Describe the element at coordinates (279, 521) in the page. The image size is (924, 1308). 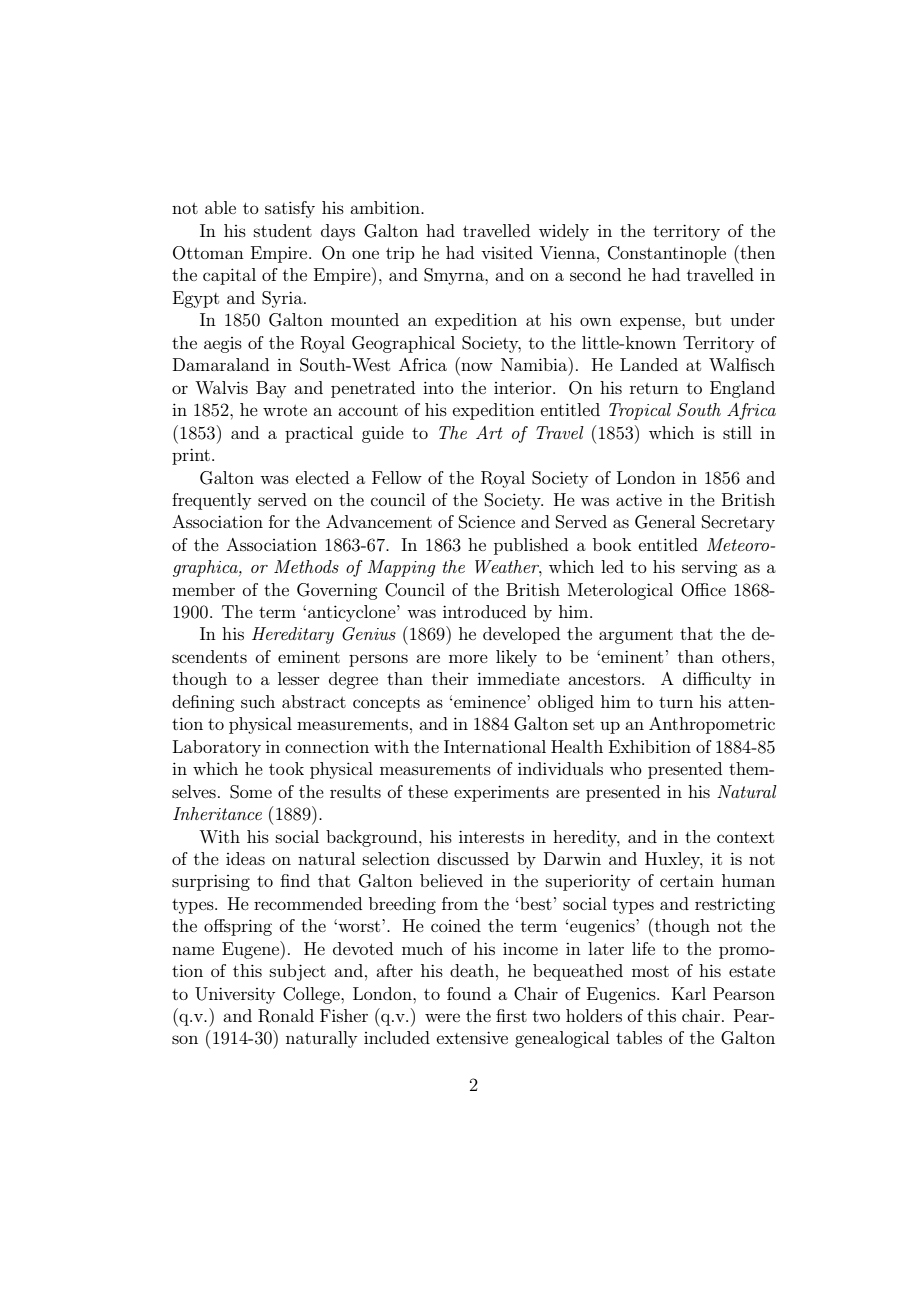
I see `for` at that location.
